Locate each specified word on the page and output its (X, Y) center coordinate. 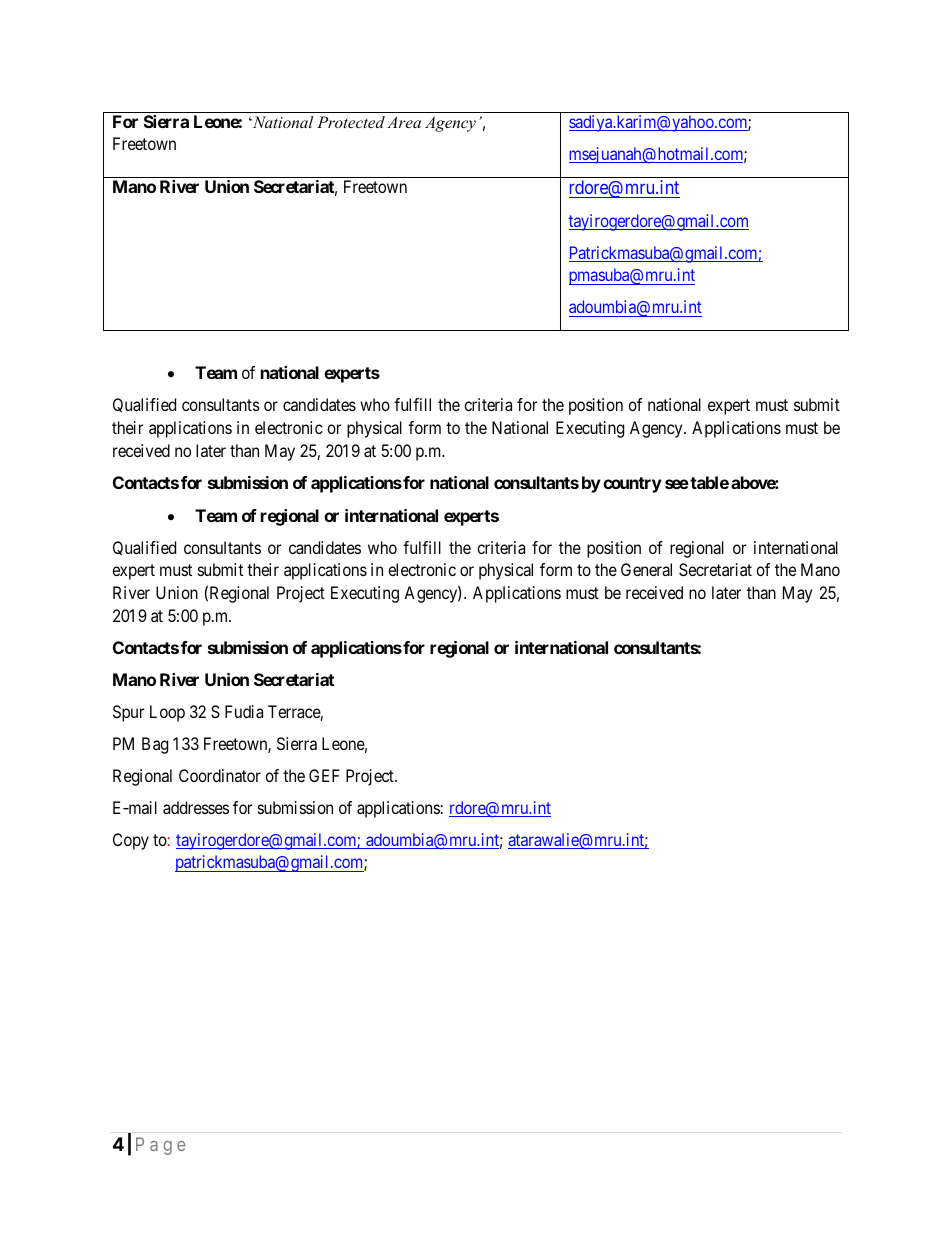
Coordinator (220, 775)
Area (404, 122)
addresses (196, 807)
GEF (324, 775)
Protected (351, 122)
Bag (155, 745)
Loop (167, 713)
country (632, 485)
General (646, 569)
